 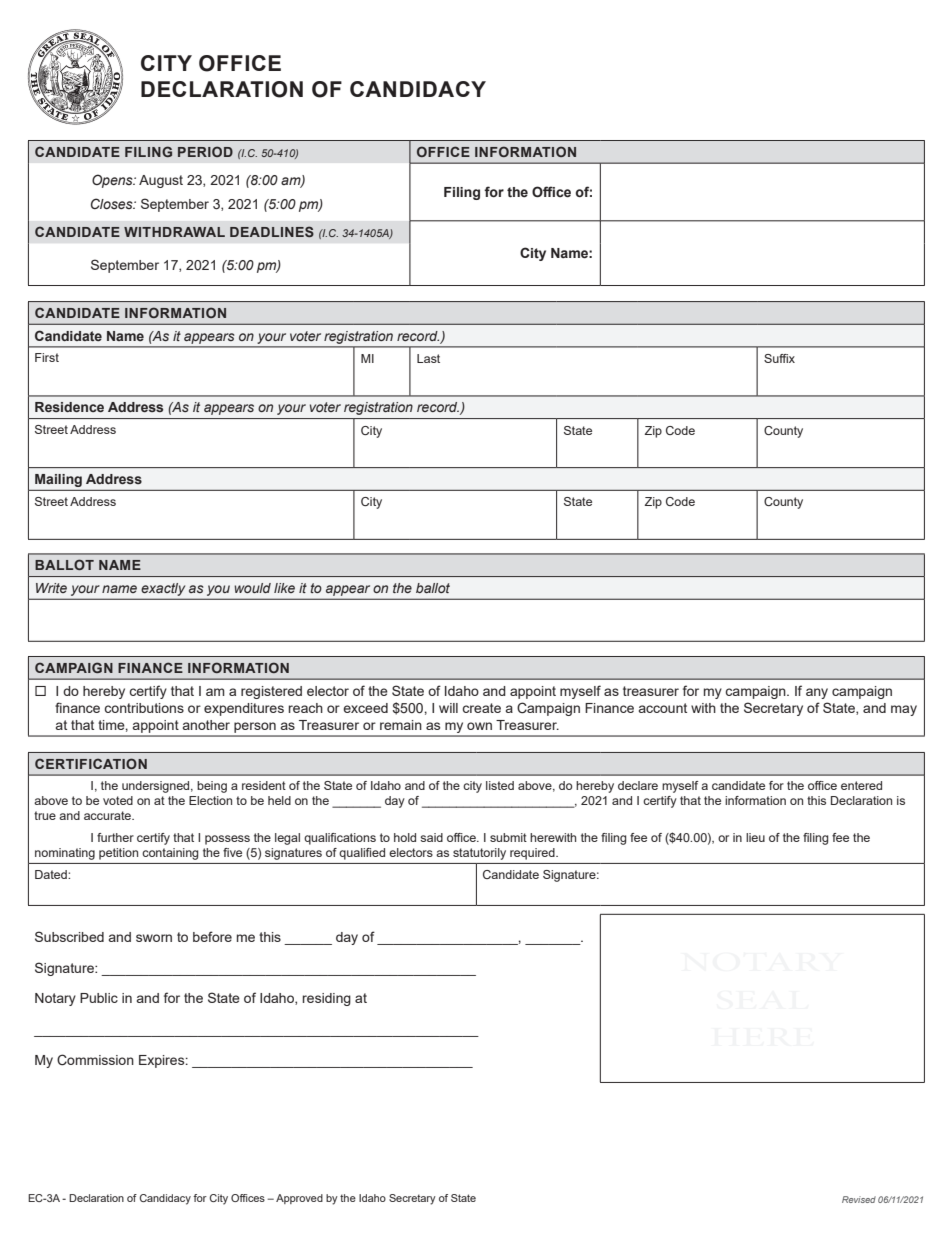 What do you see at coordinates (144, 708) in the image?
I see `contributions` at bounding box center [144, 708].
